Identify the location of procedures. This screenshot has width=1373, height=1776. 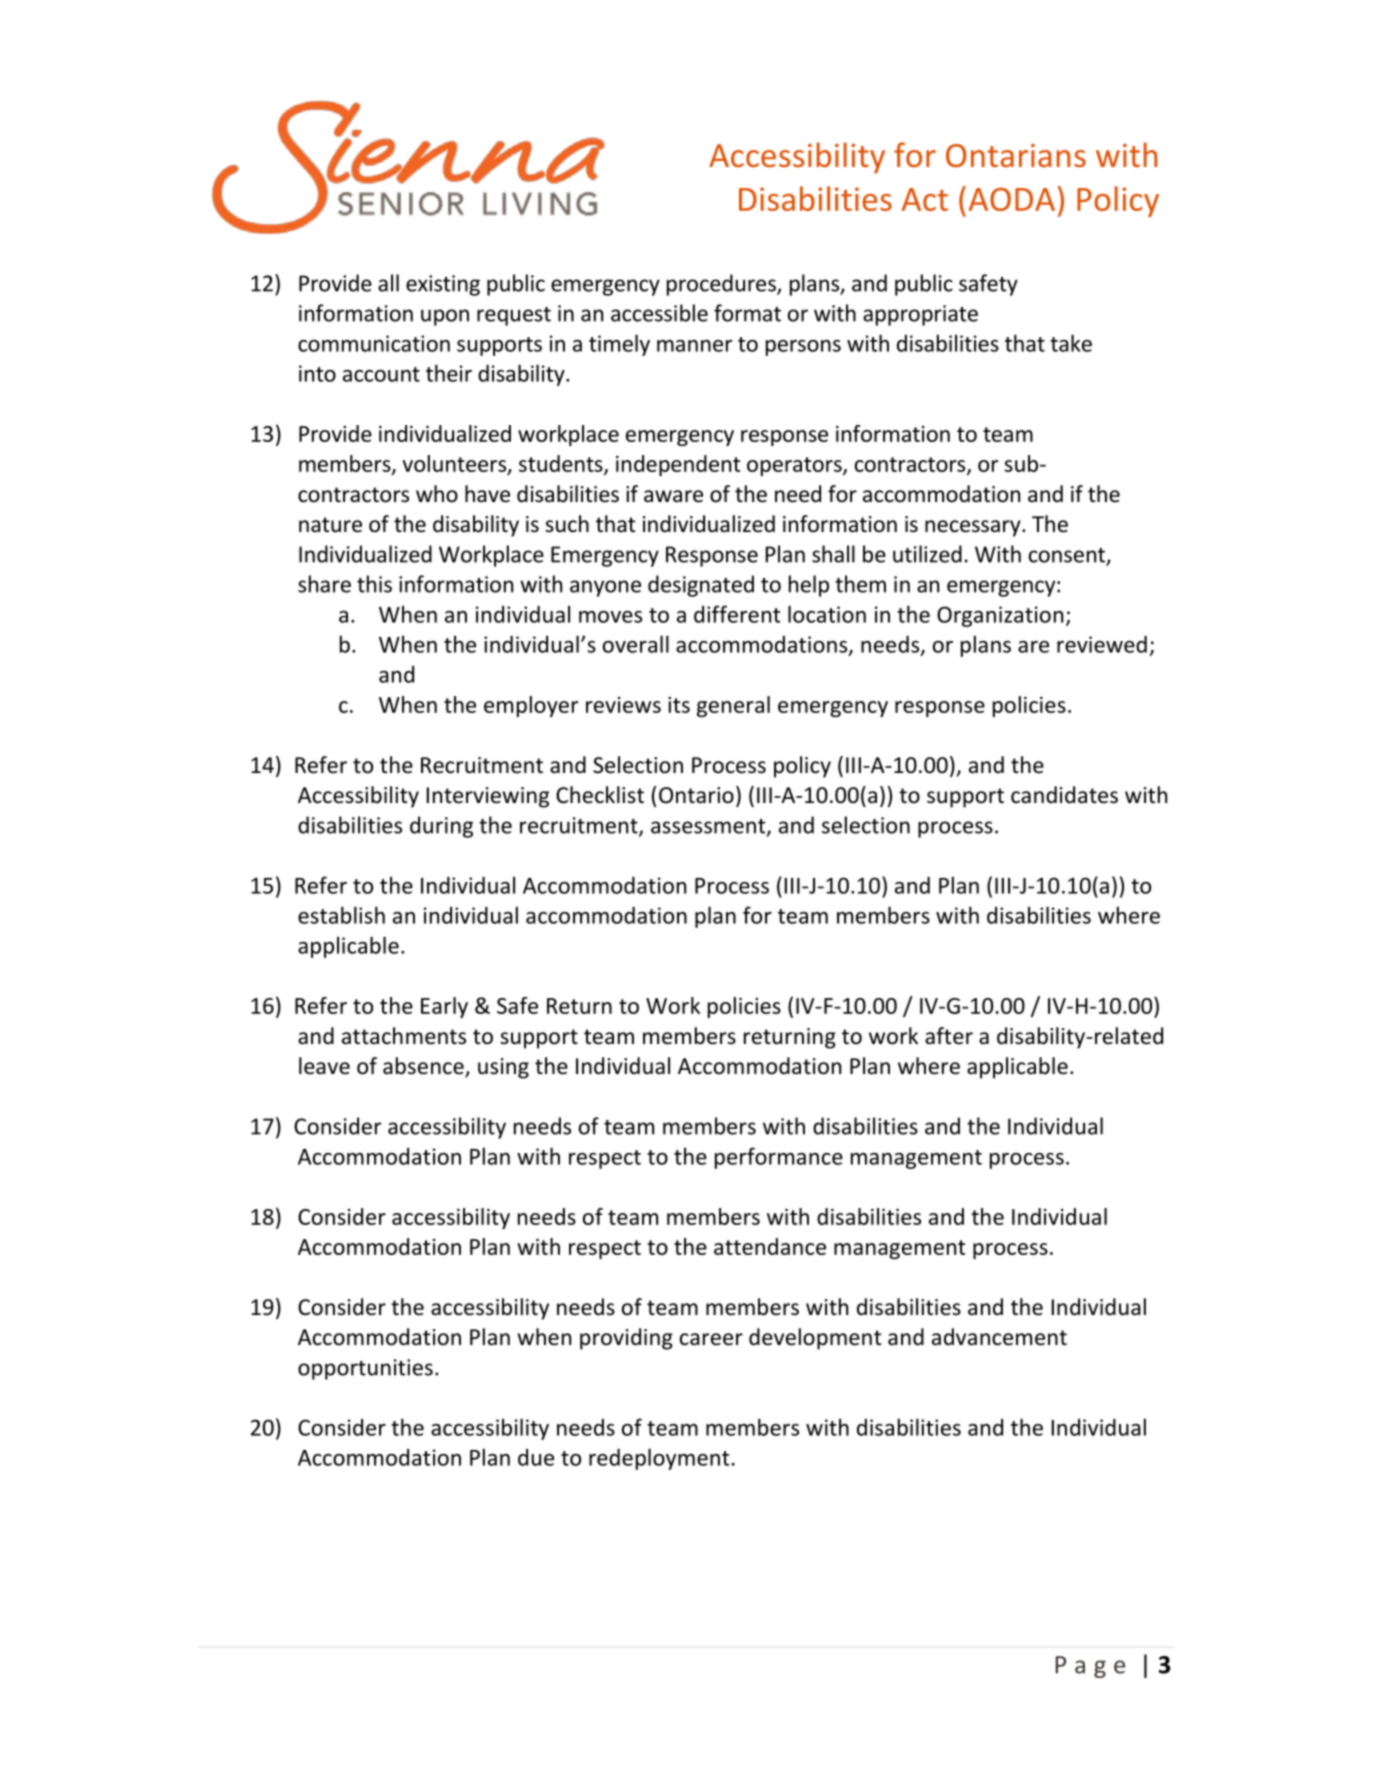
(722, 285).
